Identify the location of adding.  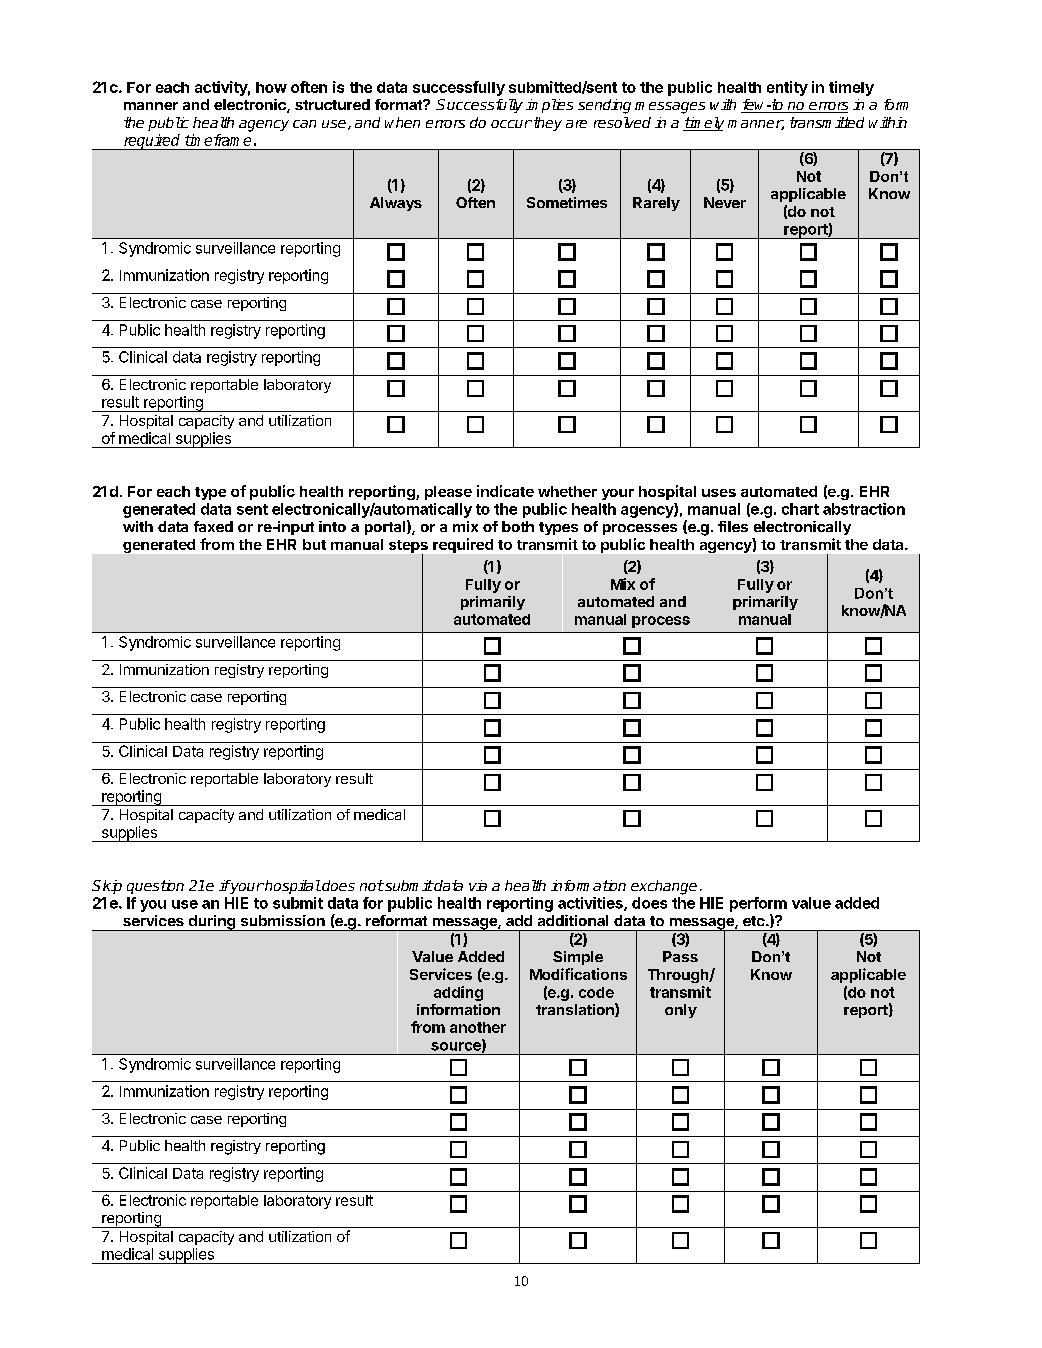
(458, 993).
